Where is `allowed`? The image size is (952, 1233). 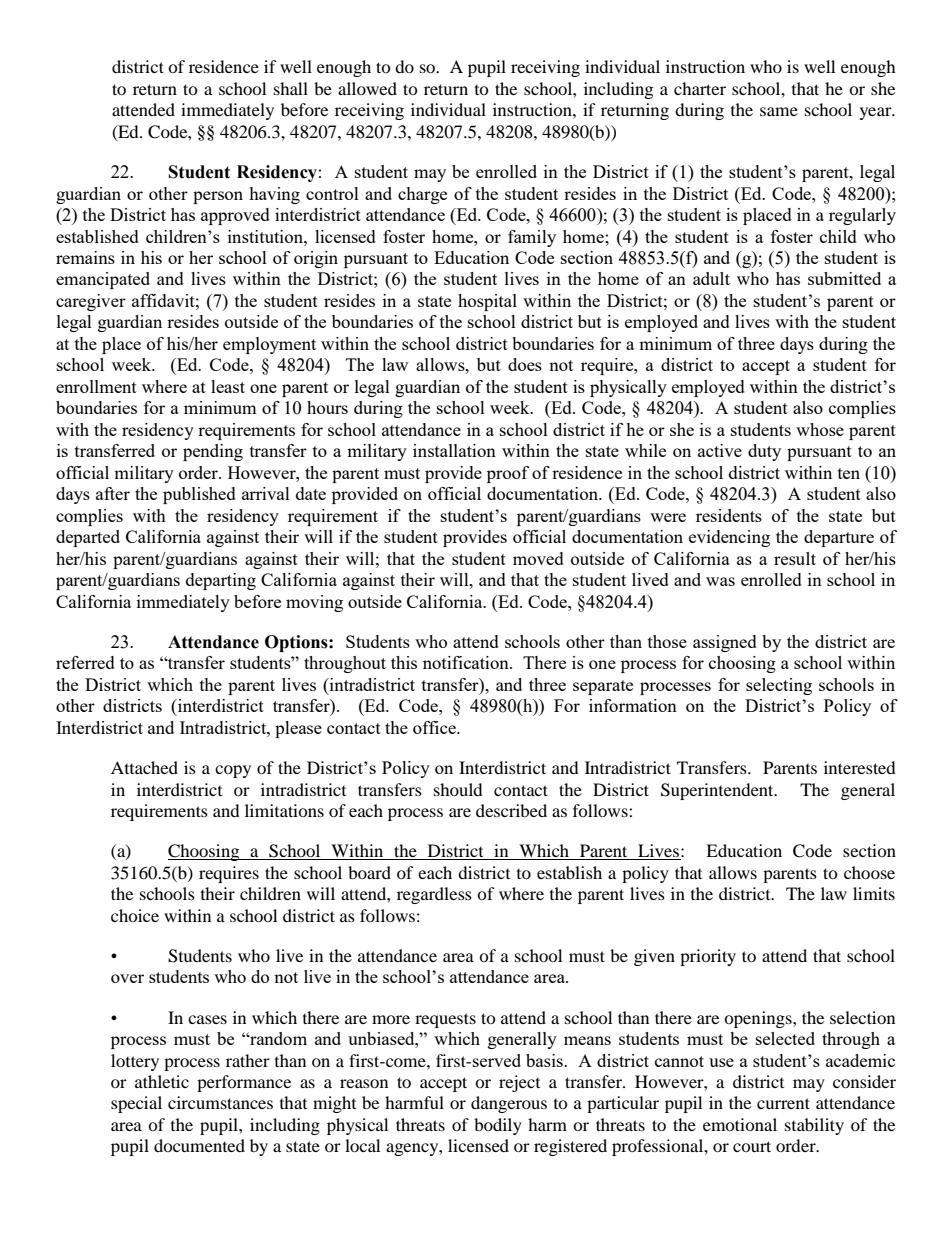
allowed is located at coordinates (367, 88).
